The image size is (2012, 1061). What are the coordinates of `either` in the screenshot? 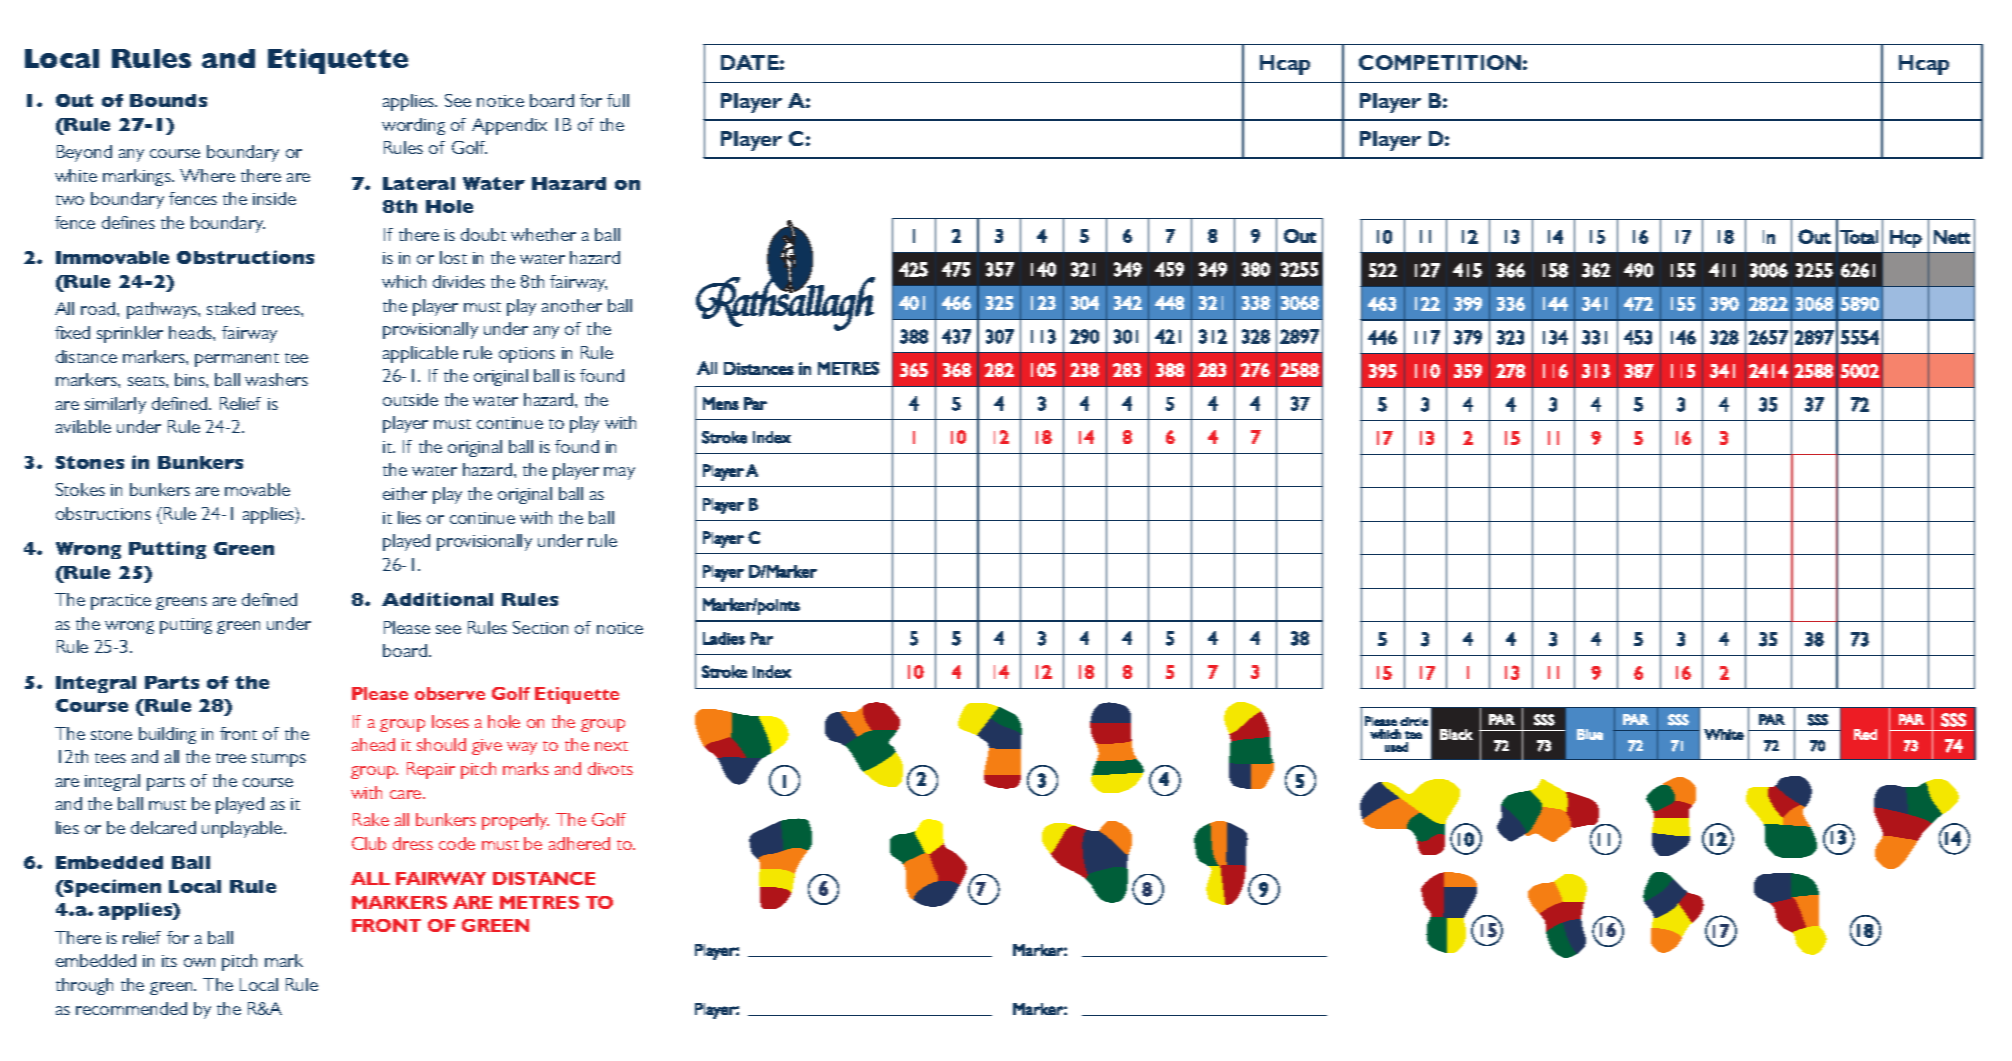 It's located at (405, 493).
